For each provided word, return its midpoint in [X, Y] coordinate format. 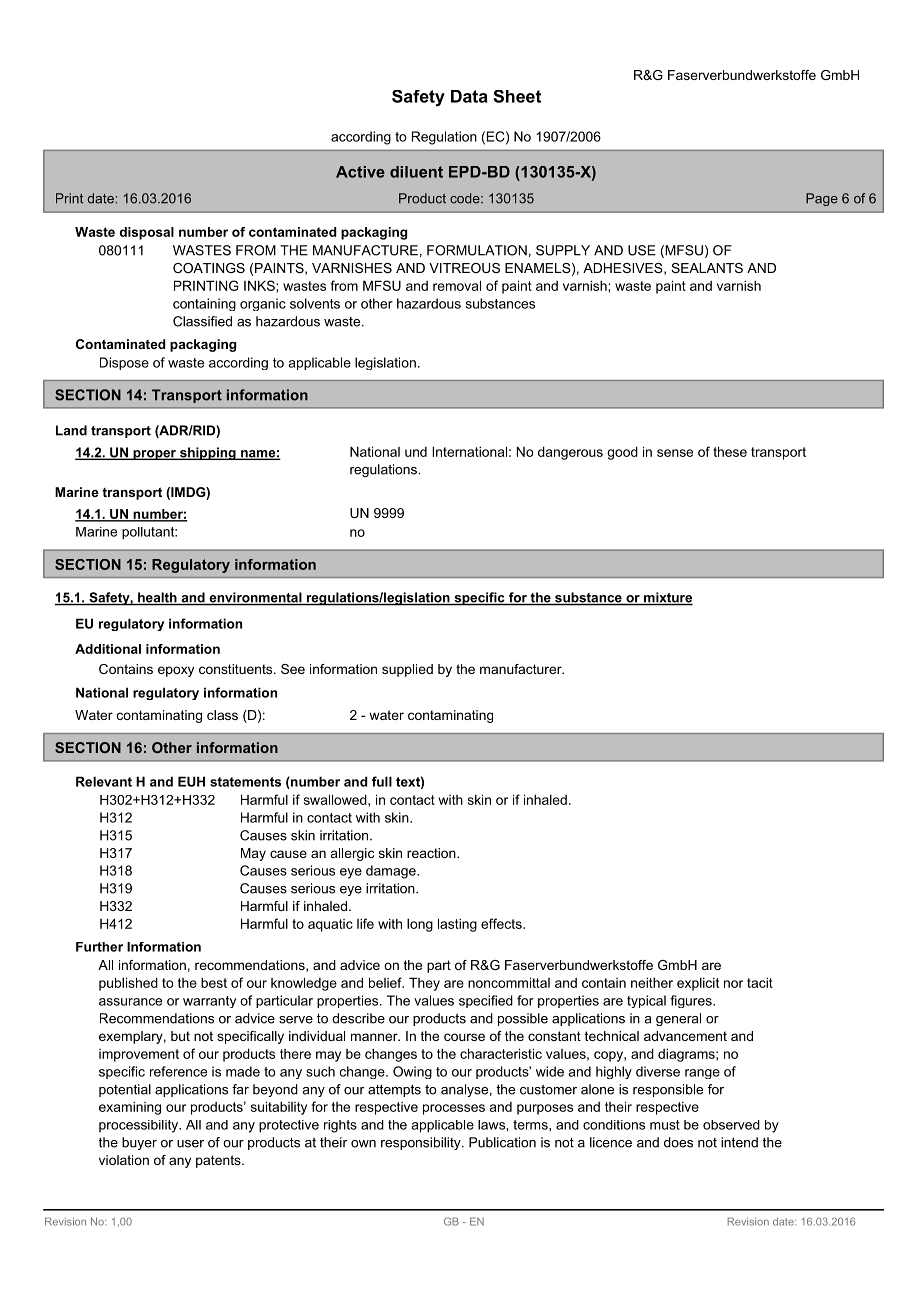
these [730, 451]
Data [469, 96]
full [382, 781]
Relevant [104, 781]
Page [822, 199]
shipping [208, 453]
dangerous [570, 453]
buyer [139, 1143]
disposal [147, 233]
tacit [760, 982]
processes [454, 1109]
